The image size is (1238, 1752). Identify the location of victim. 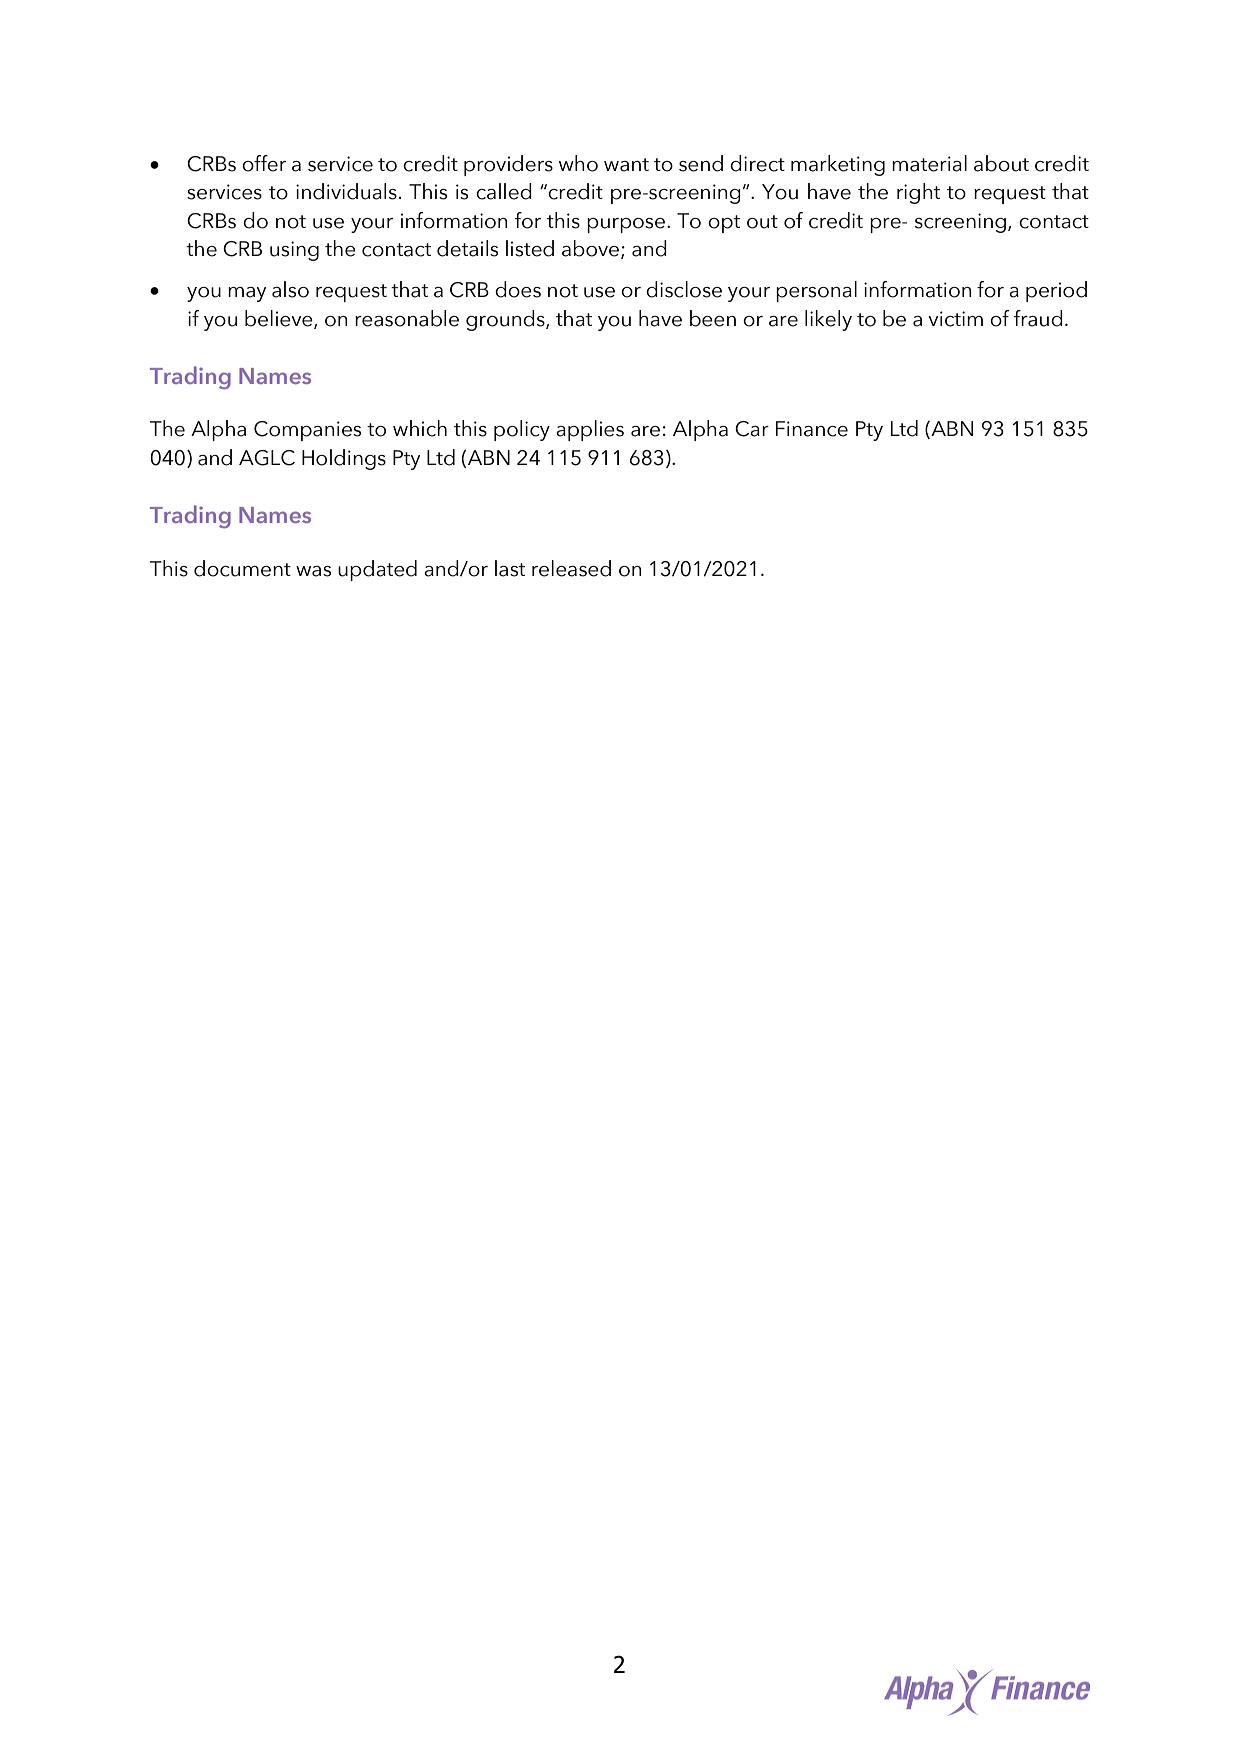
(955, 319).
